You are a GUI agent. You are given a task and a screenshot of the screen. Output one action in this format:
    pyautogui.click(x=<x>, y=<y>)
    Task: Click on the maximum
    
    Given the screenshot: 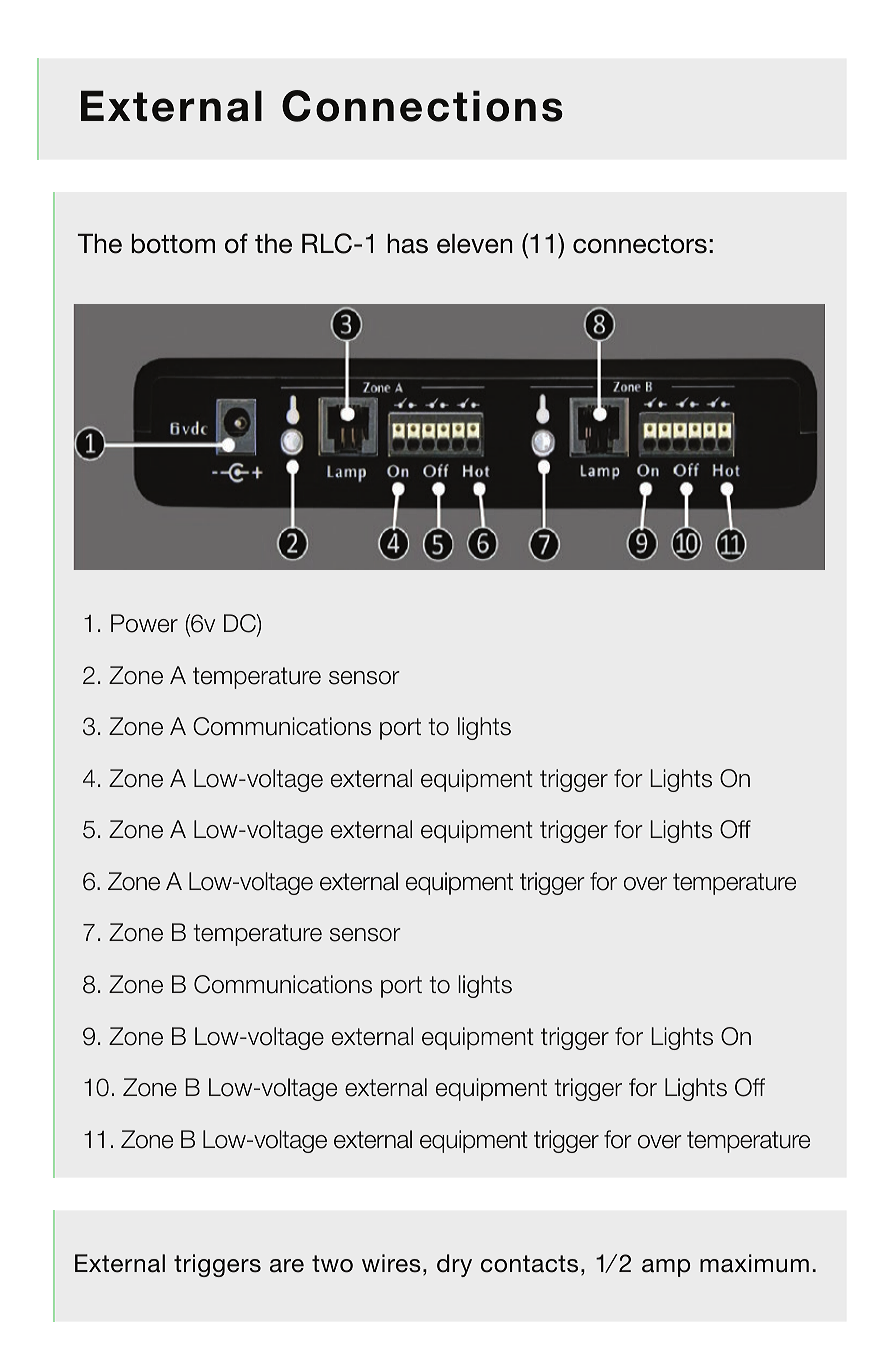 What is the action you would take?
    pyautogui.click(x=754, y=1263)
